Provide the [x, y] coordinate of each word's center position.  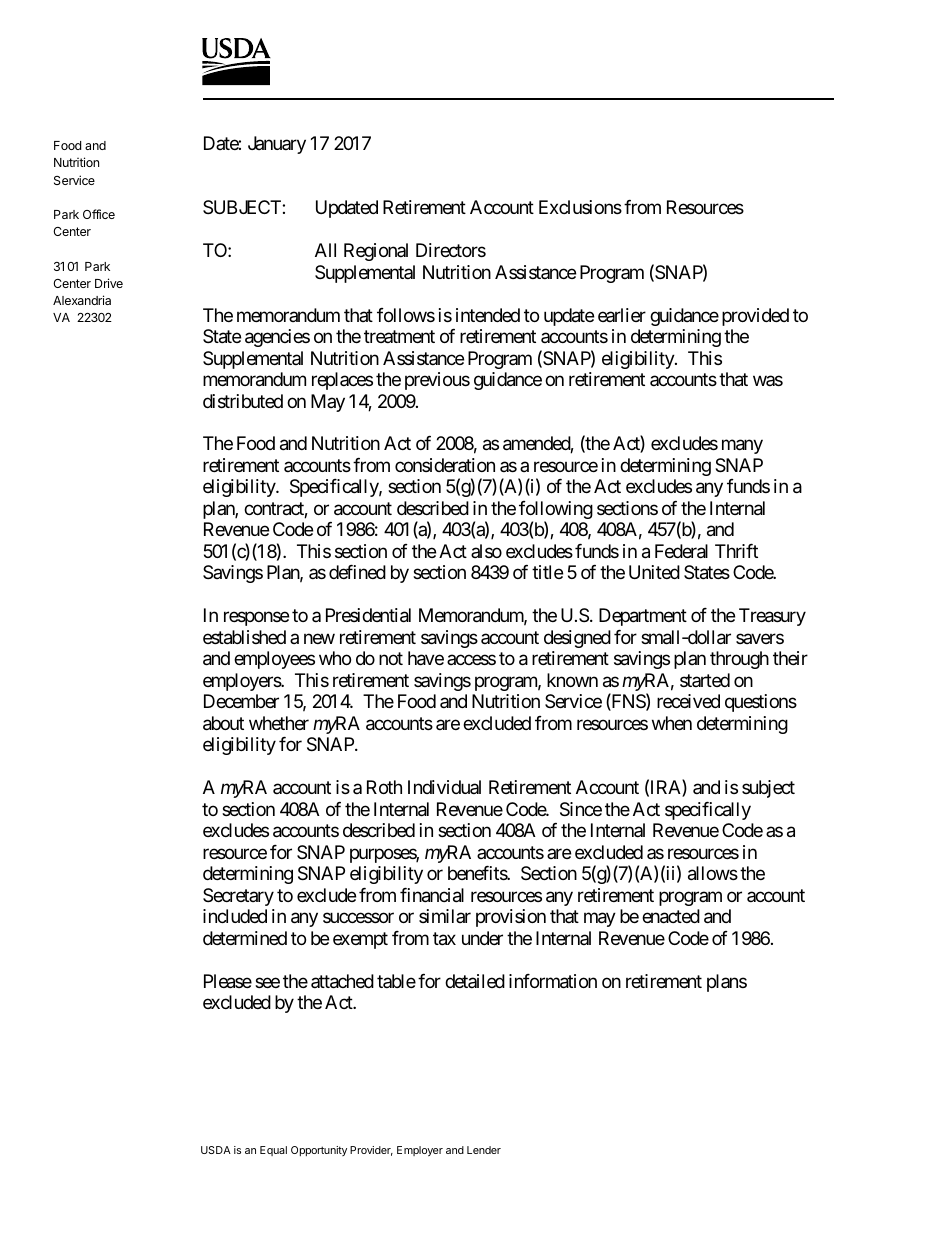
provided [755, 317]
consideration [445, 465]
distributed [243, 401]
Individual [444, 787]
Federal [681, 551]
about [223, 723]
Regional [376, 252]
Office [99, 214]
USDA [216, 1150]
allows [713, 873]
